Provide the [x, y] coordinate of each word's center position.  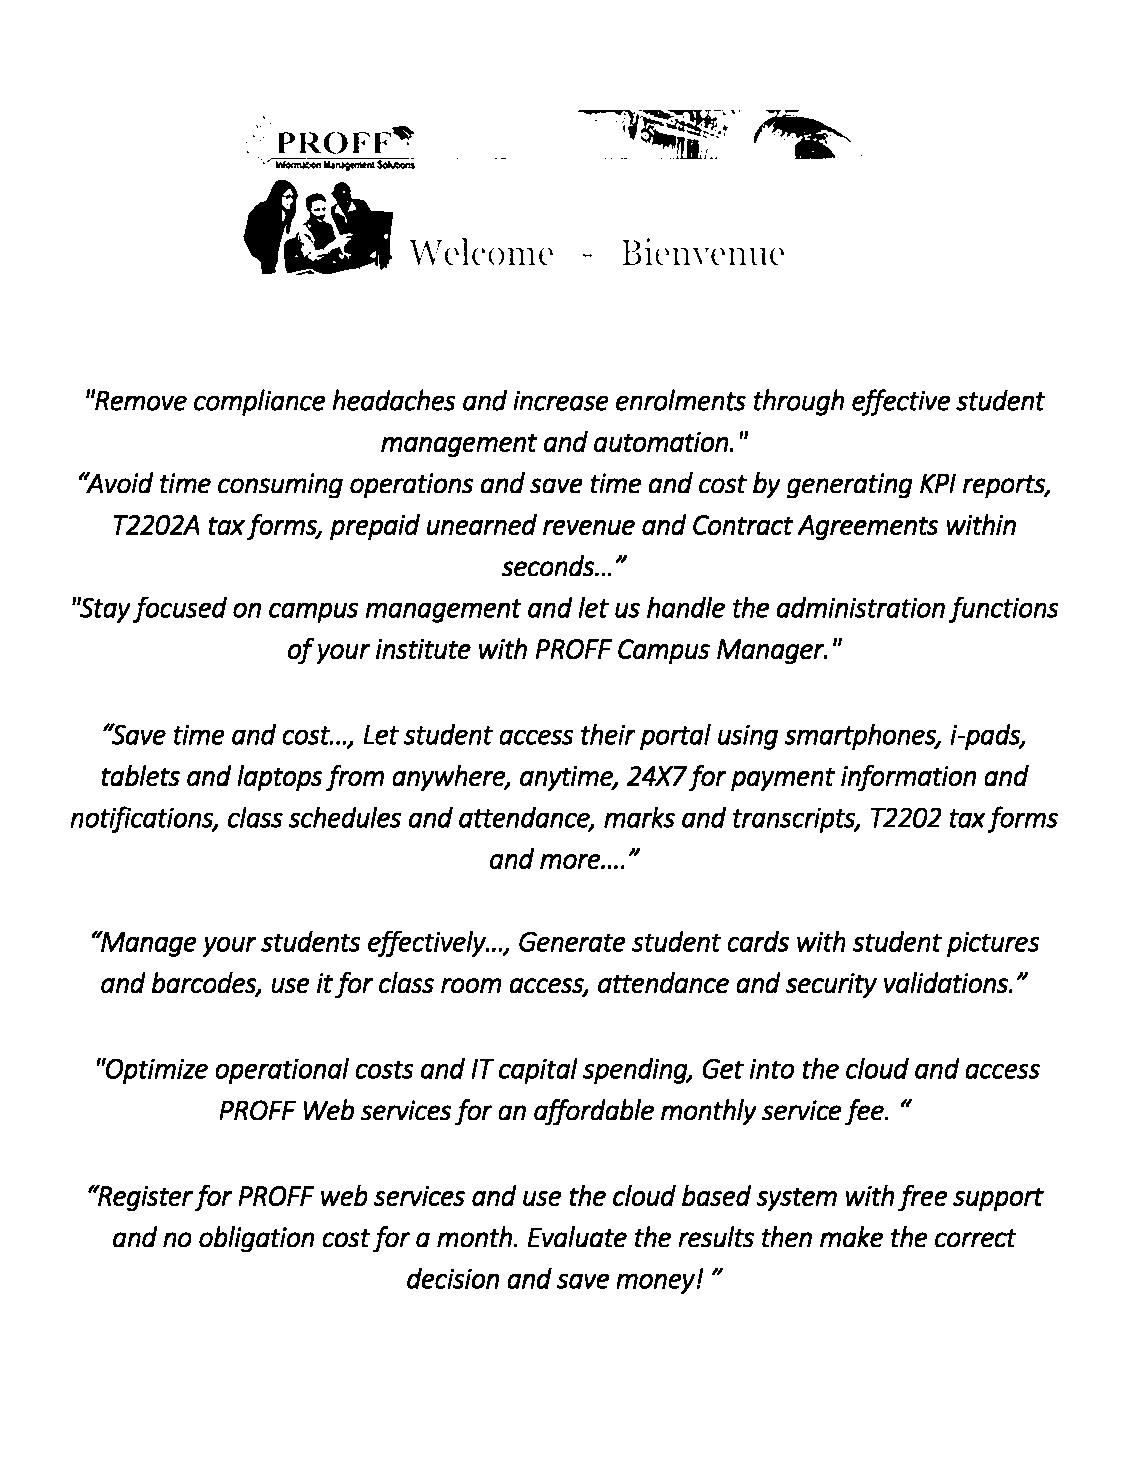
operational [282, 1070]
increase [561, 400]
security [831, 986]
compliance [260, 402]
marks [639, 817]
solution [838, 320]
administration [861, 607]
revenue [589, 527]
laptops [280, 778]
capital [538, 1070]
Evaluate [577, 1237]
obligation [257, 1239]
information [909, 778]
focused [180, 609]
